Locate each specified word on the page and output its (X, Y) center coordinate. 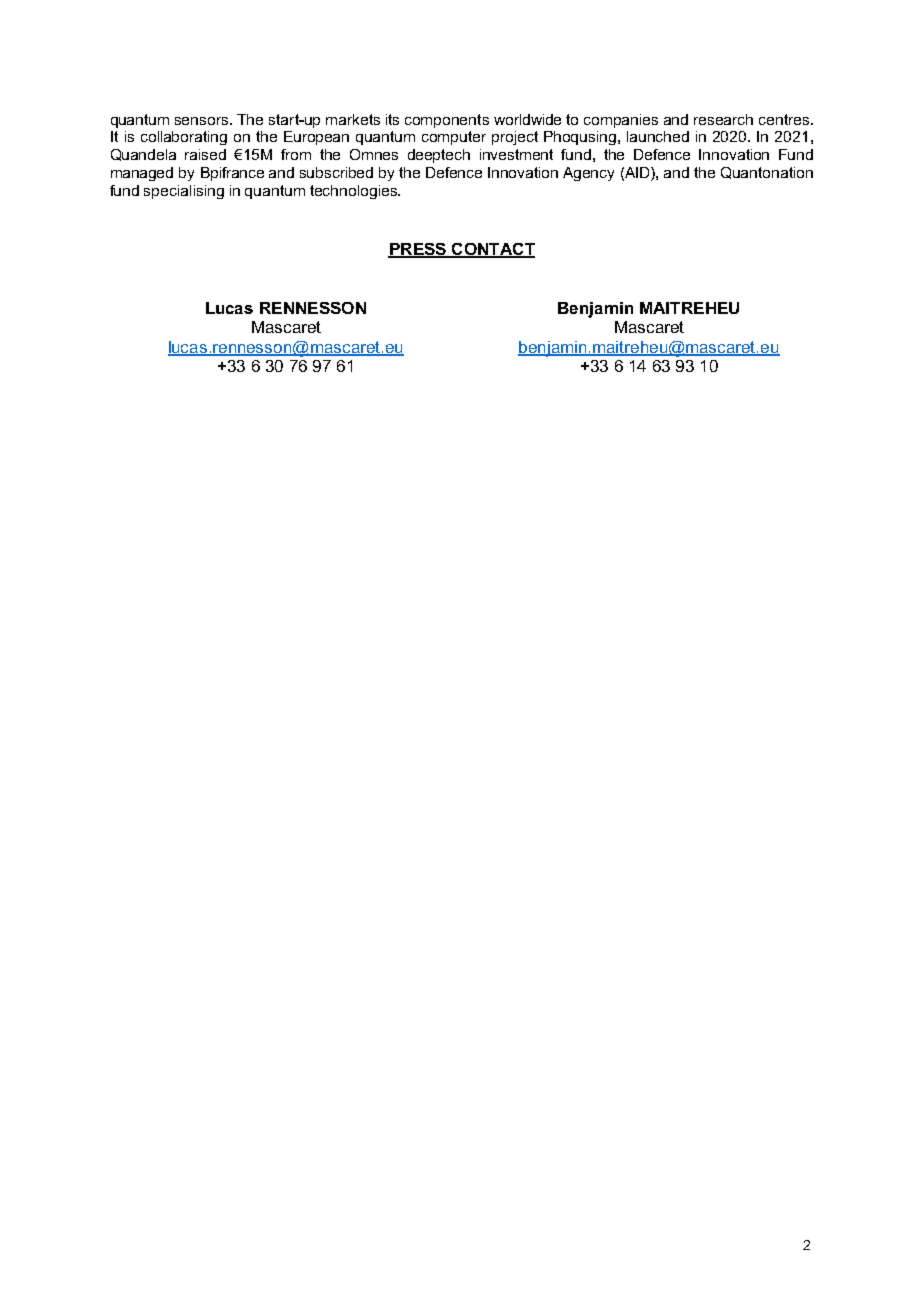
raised (205, 154)
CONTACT (492, 250)
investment (516, 154)
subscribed (336, 172)
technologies (354, 192)
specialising (184, 192)
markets (353, 119)
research (723, 119)
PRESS (418, 250)
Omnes (374, 154)
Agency (588, 174)
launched (658, 136)
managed (142, 174)
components (447, 121)
